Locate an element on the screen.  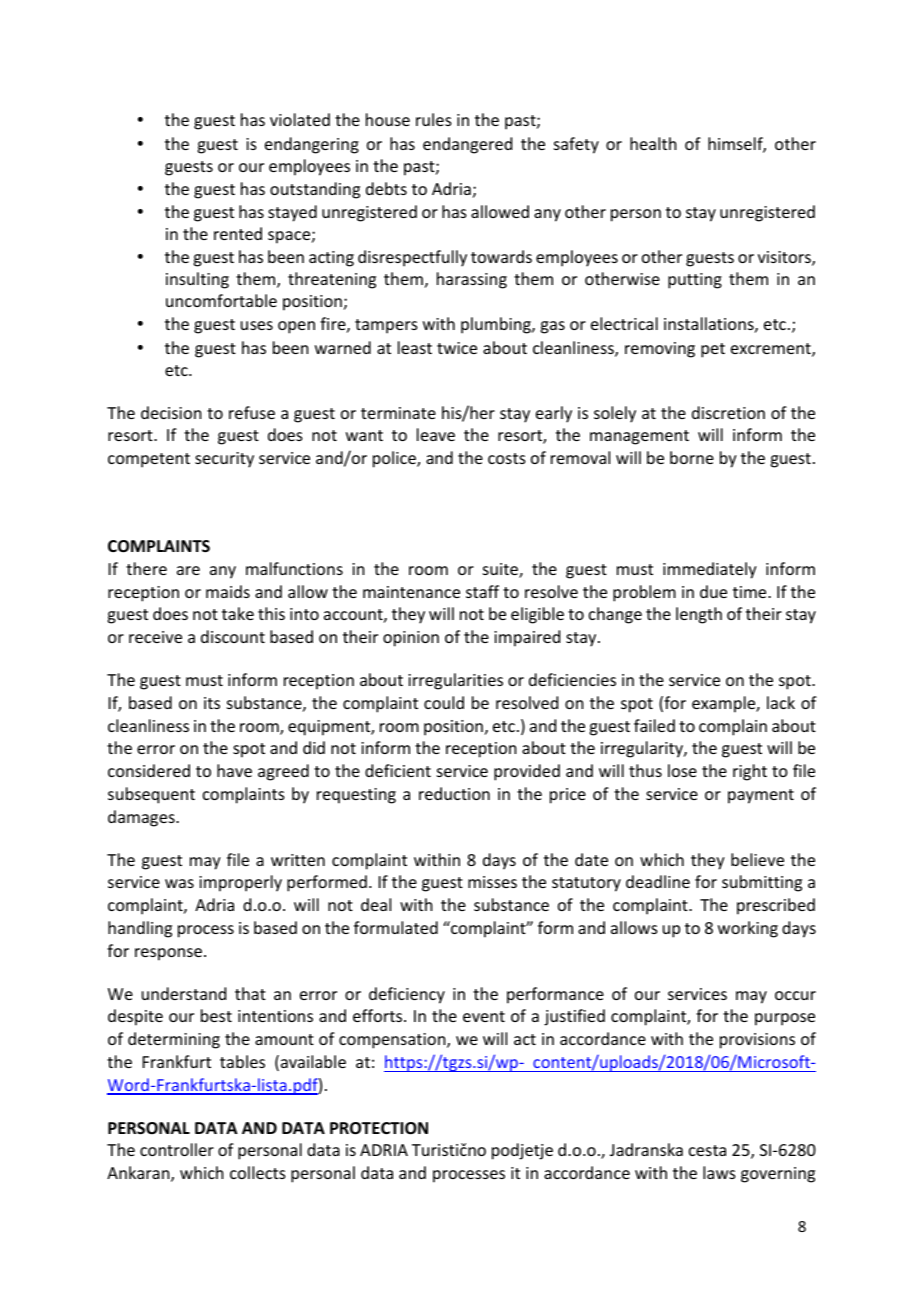
borne is located at coordinates (692, 457).
